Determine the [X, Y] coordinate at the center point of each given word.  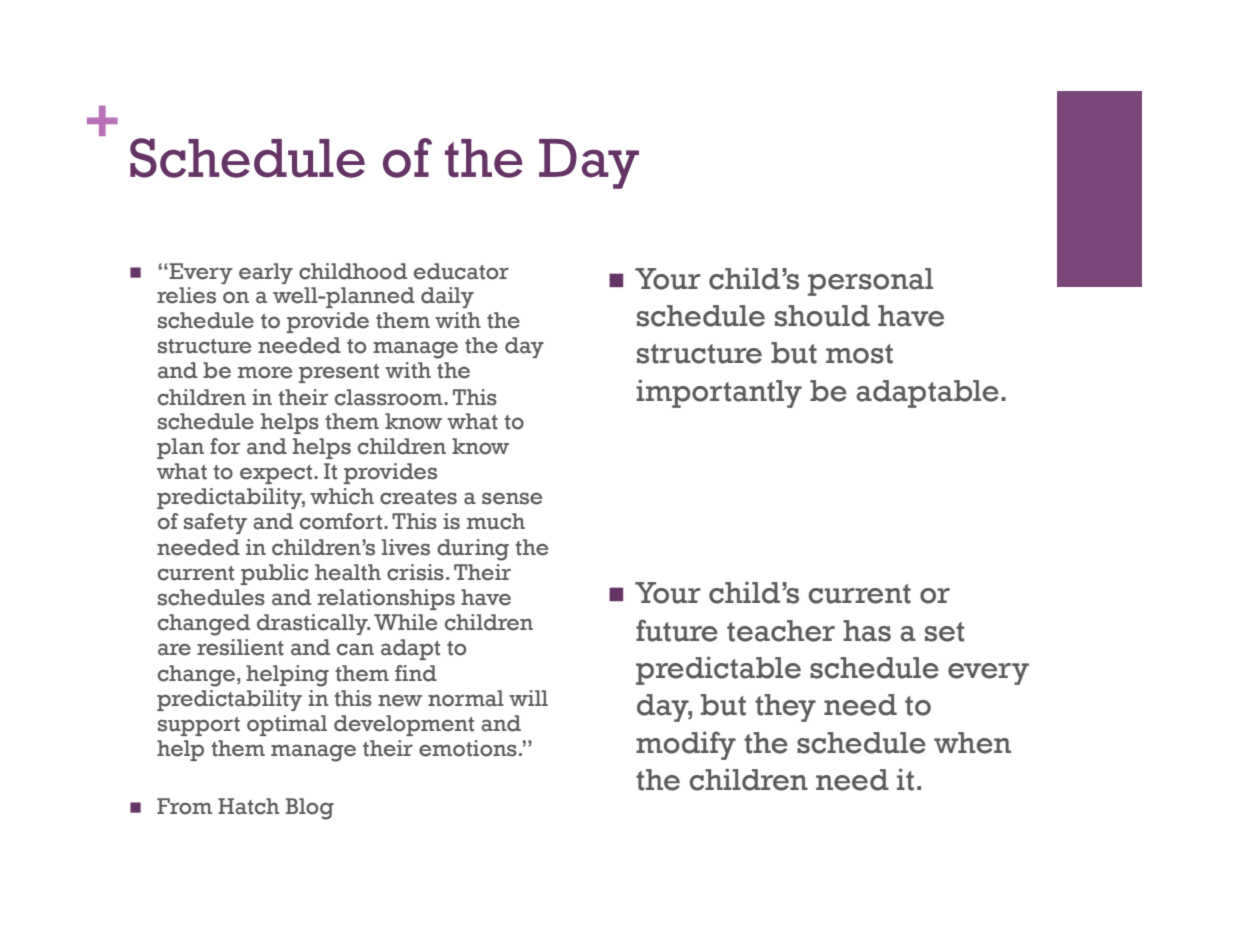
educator [461, 271]
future [677, 630]
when [972, 743]
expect [277, 474]
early [266, 273]
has [867, 631]
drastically [313, 624]
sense [512, 498]
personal [870, 282]
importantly [719, 393]
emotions [468, 748]
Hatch [249, 806]
